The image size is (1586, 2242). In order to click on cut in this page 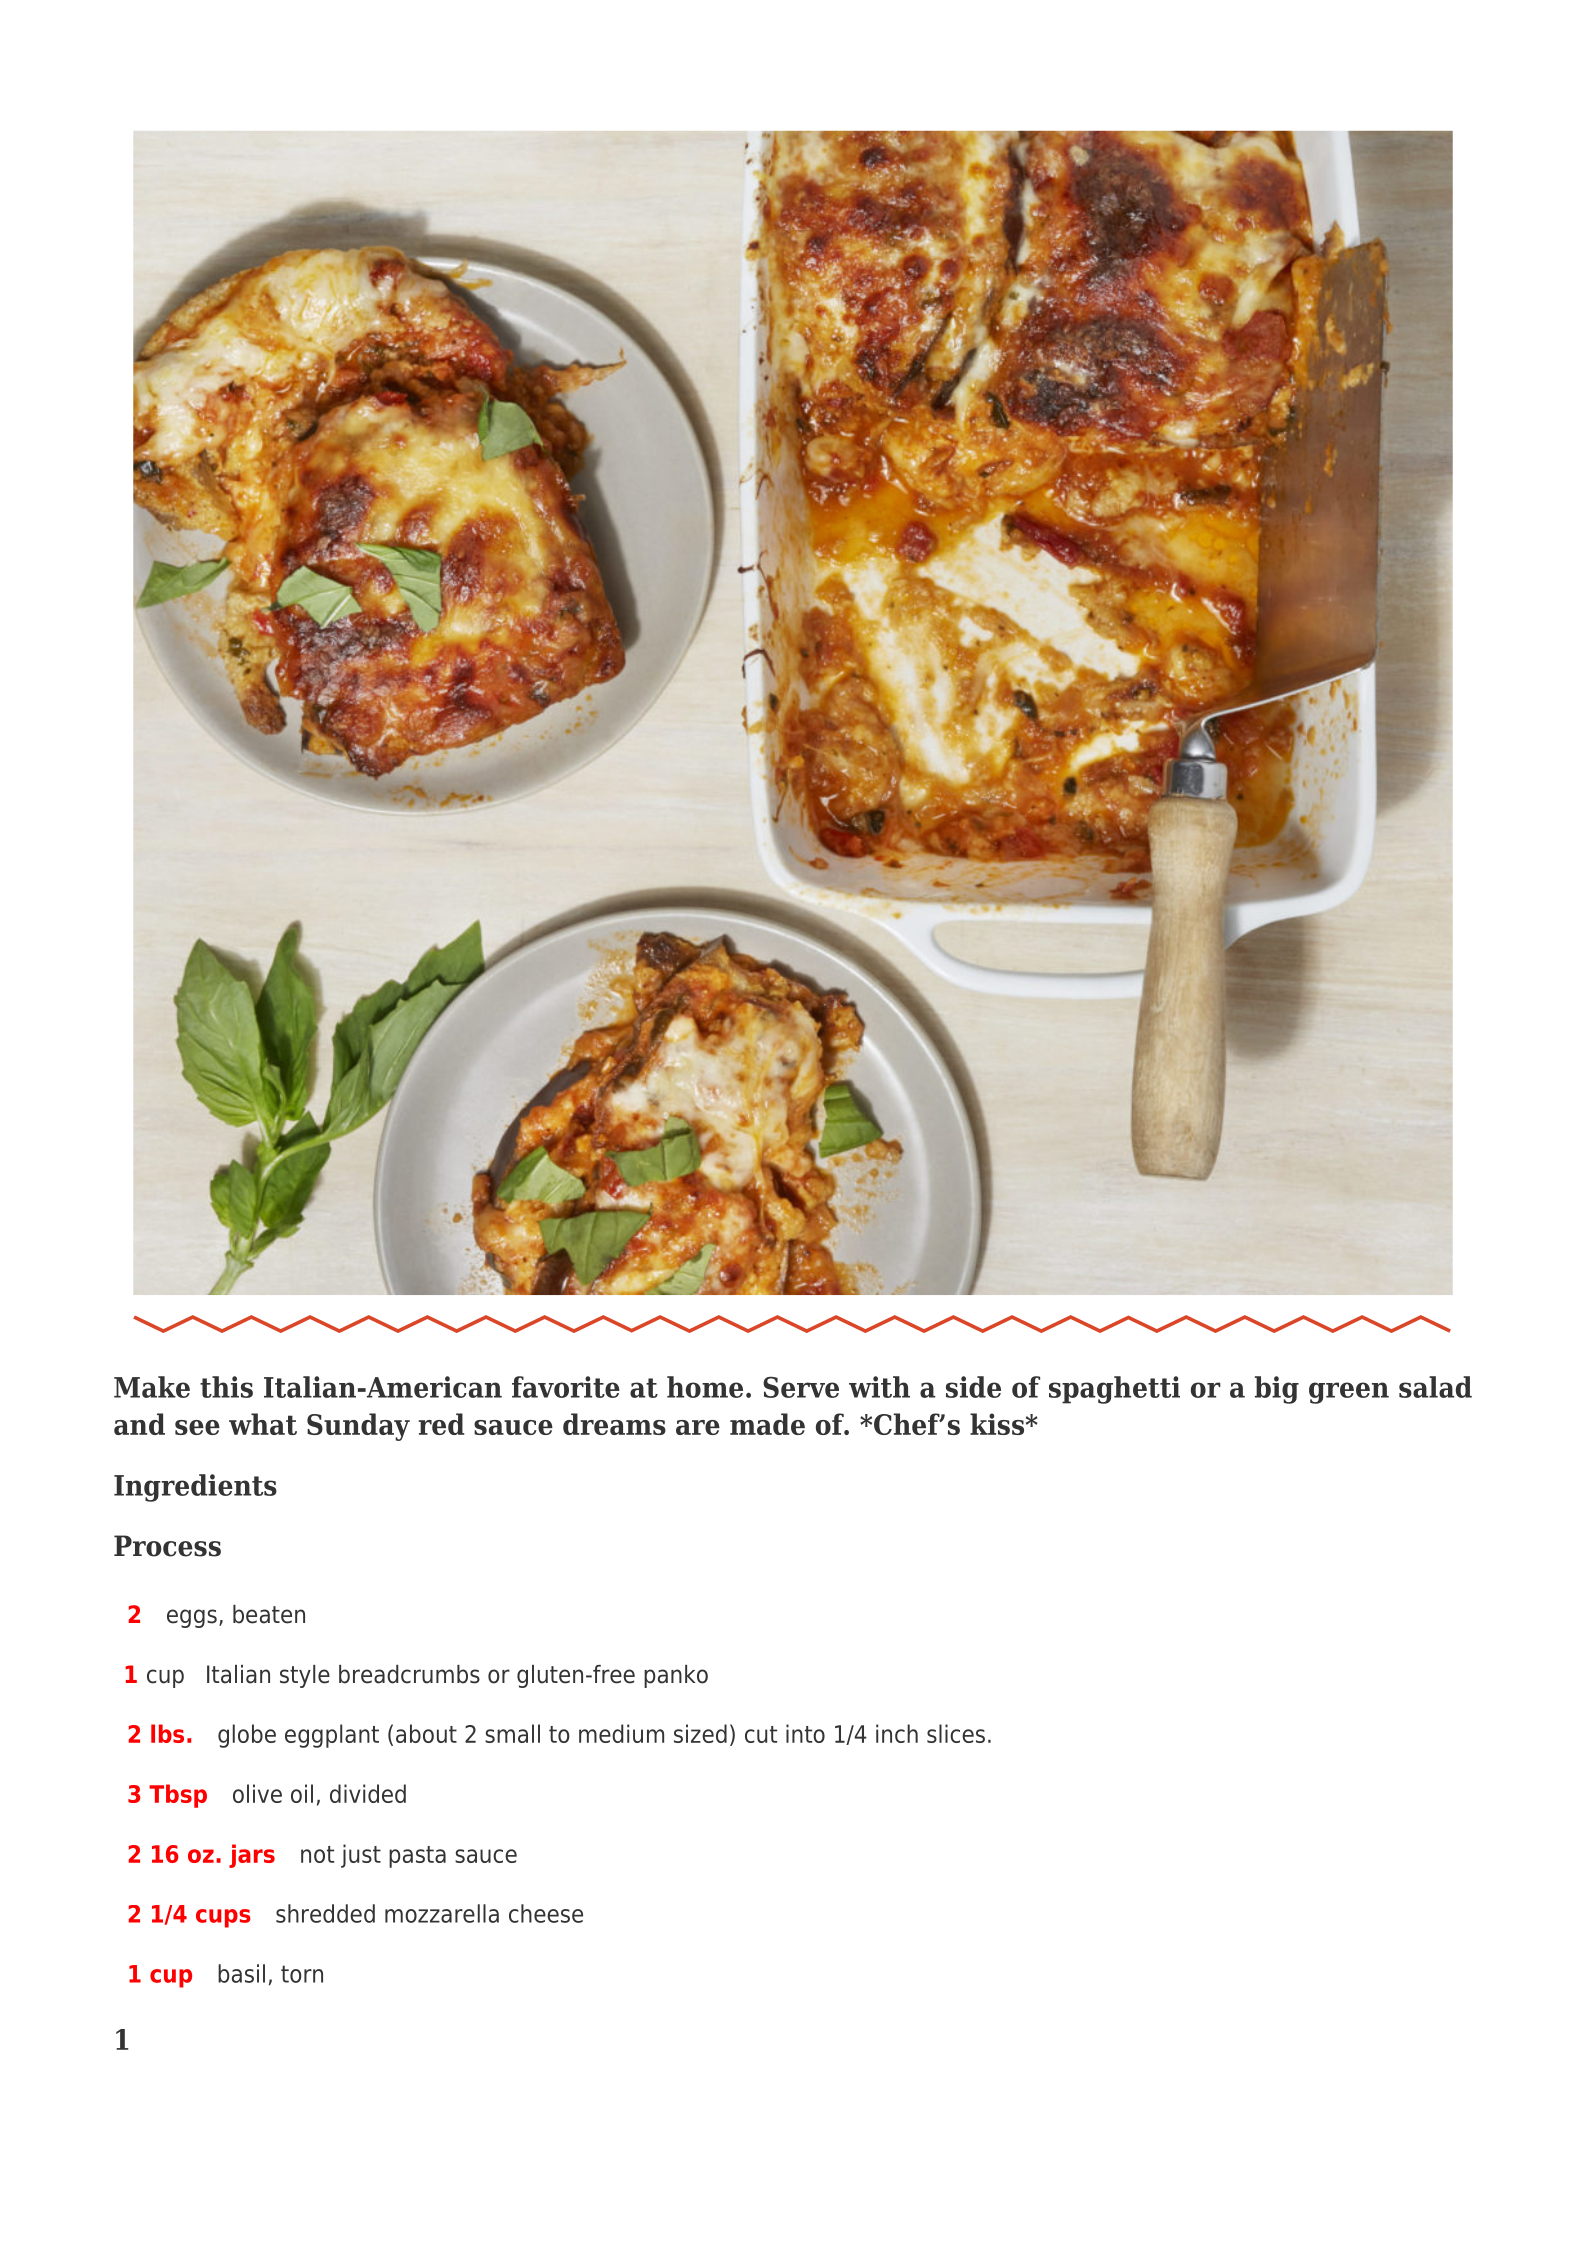, I will do `click(761, 1734)`.
